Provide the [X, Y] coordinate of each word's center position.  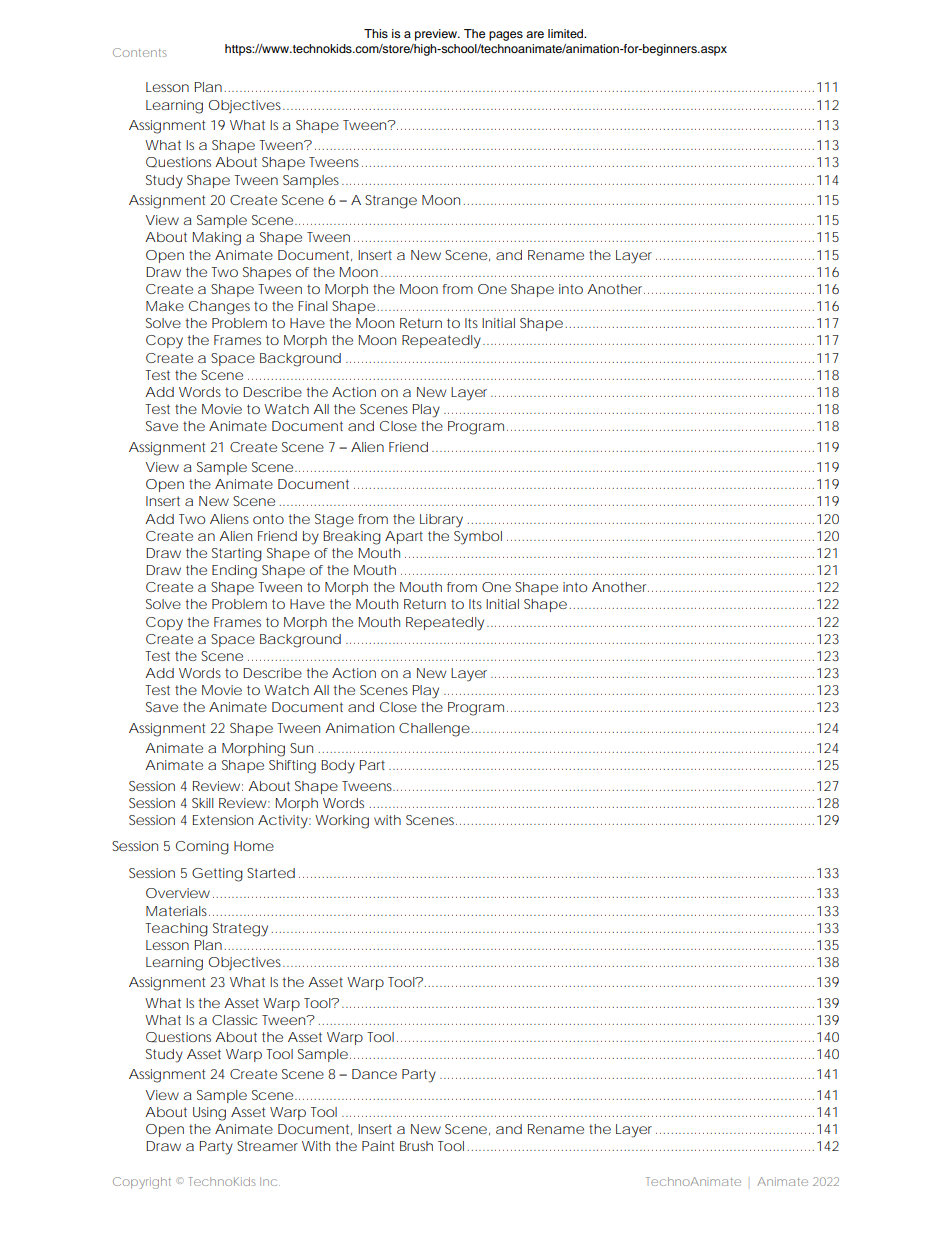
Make [165, 306]
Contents [140, 52]
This [376, 33]
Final [313, 306]
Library [441, 521]
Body [338, 767]
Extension [223, 820]
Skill [203, 803]
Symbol [478, 538]
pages [506, 36]
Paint [378, 1146]
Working [342, 822]
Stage [334, 521]
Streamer [267, 1146]
